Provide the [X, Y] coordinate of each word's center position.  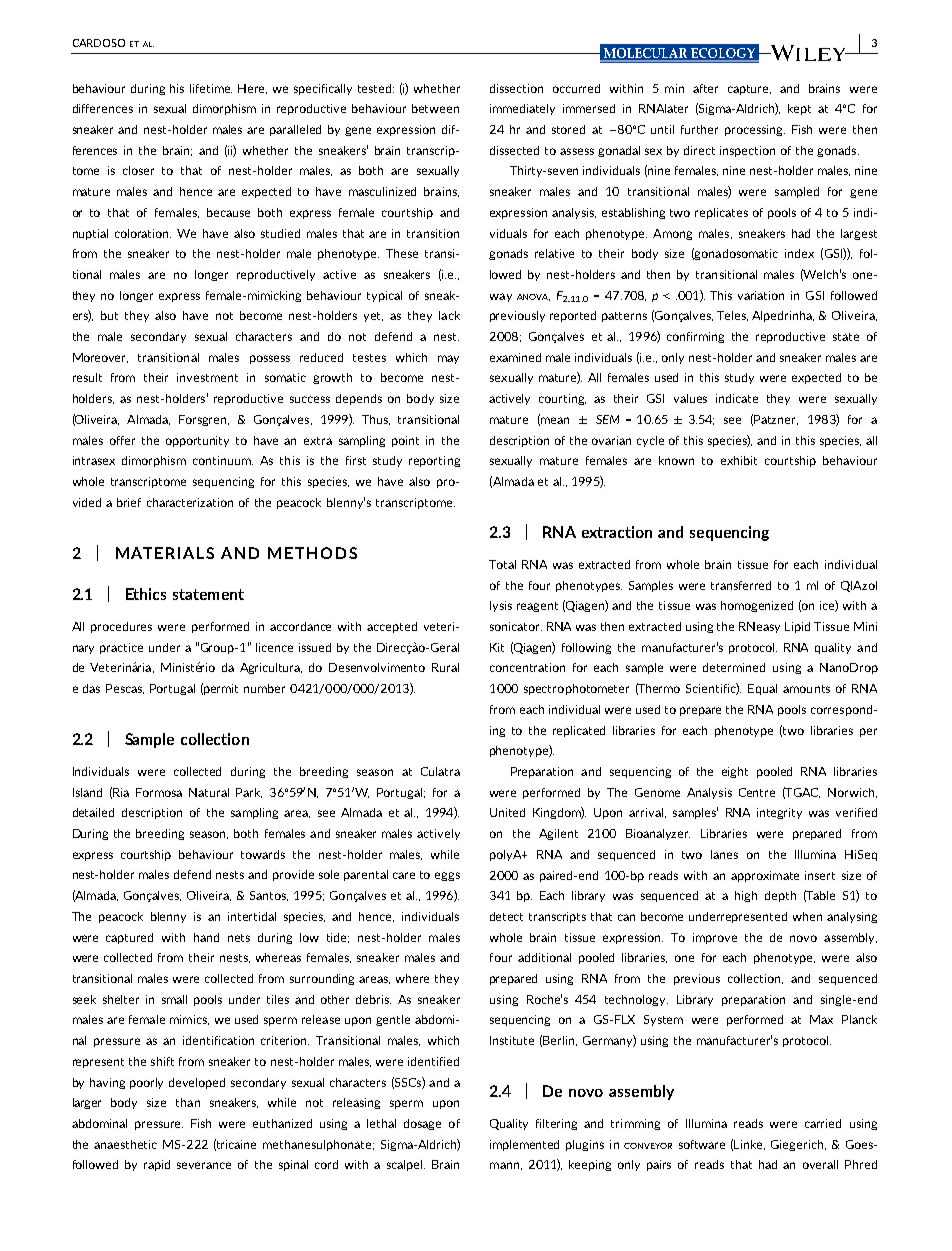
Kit [497, 647]
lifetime [211, 88]
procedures [121, 627]
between [435, 108]
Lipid [797, 627]
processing [755, 130]
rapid [157, 1165]
